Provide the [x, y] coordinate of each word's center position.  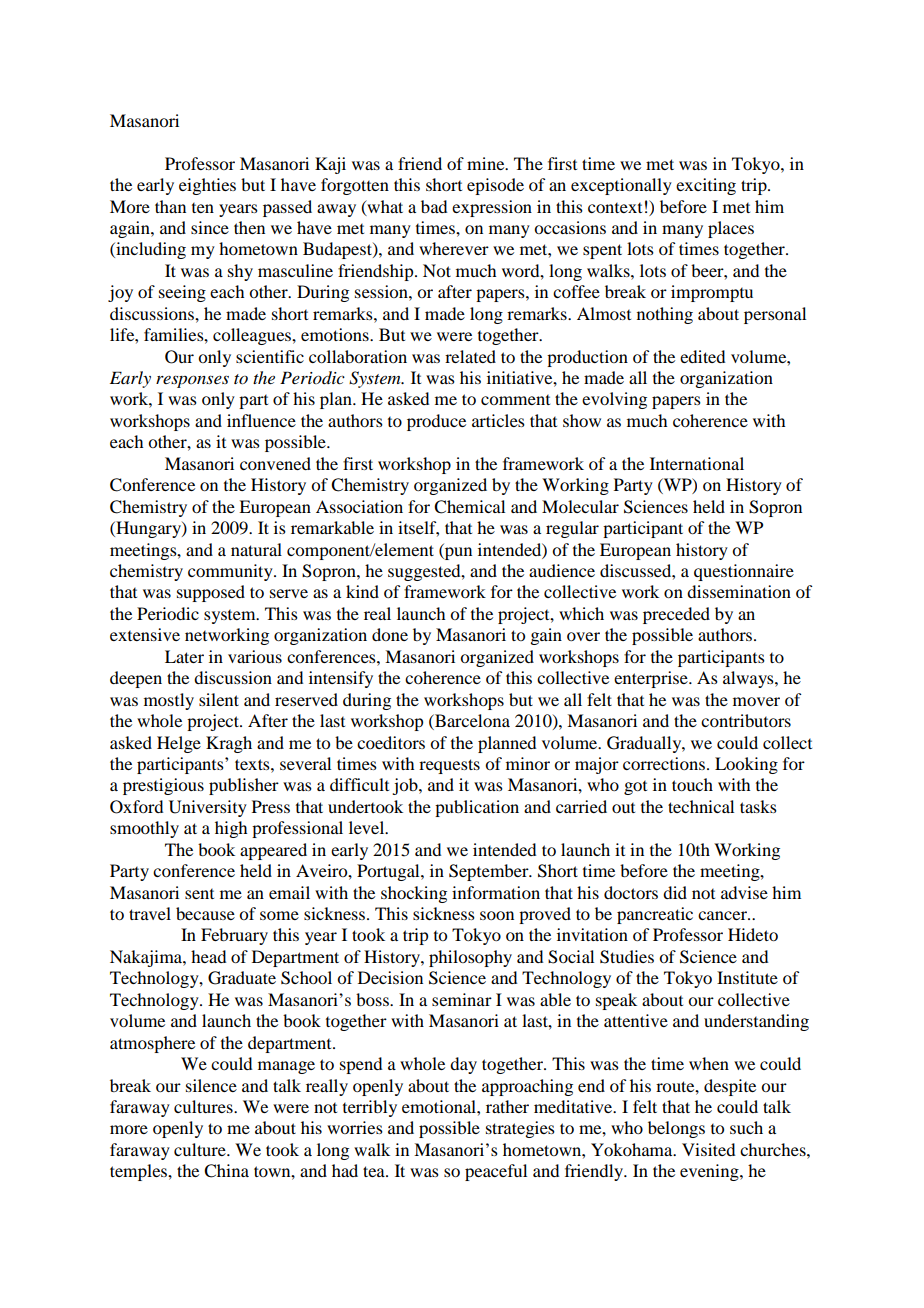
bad [434, 206]
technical [701, 806]
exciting [706, 186]
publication [477, 808]
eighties [207, 186]
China [226, 1171]
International [697, 463]
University [208, 808]
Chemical [469, 507]
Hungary [148, 529]
